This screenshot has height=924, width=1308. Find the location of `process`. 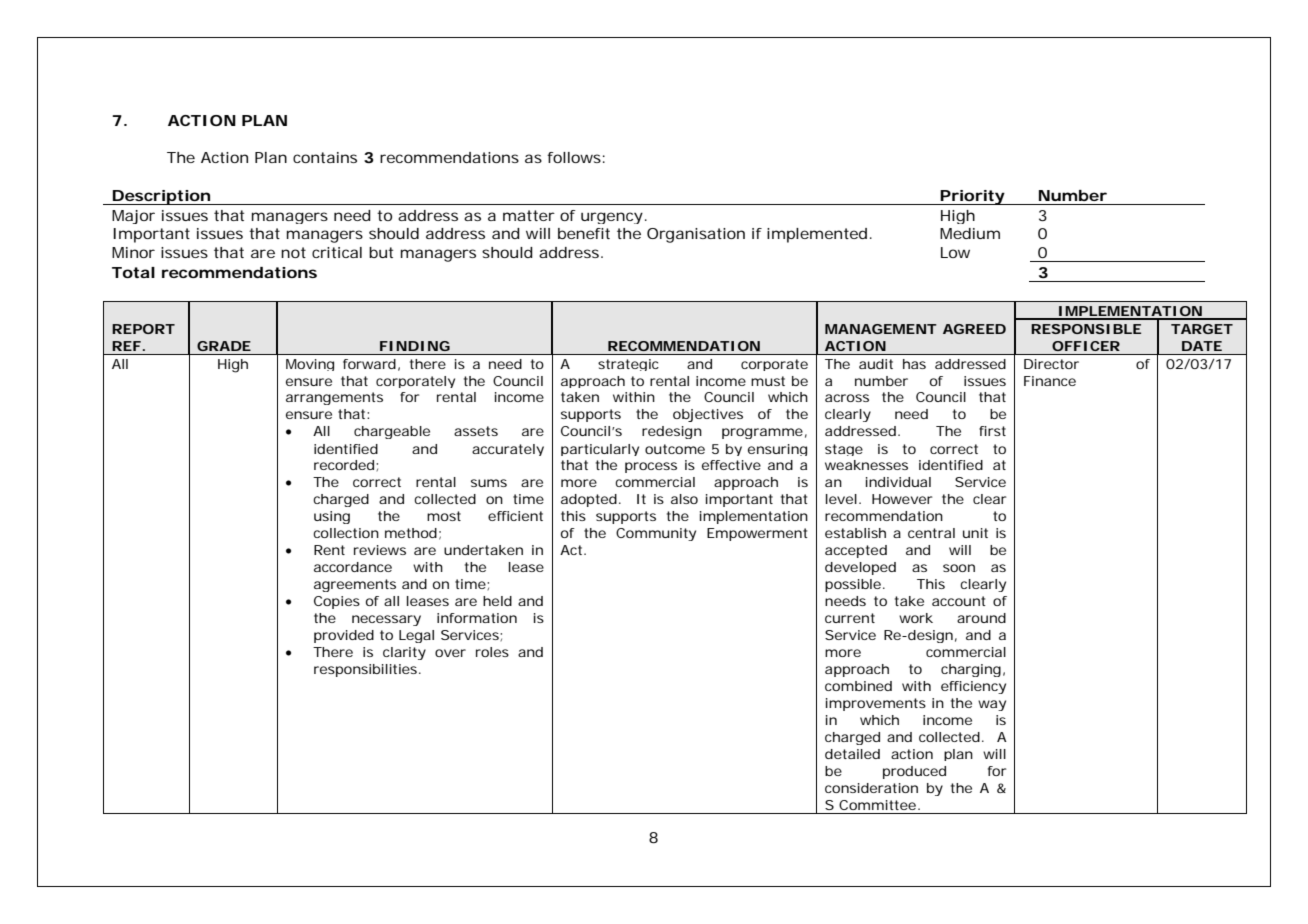

process is located at coordinates (651, 467).
